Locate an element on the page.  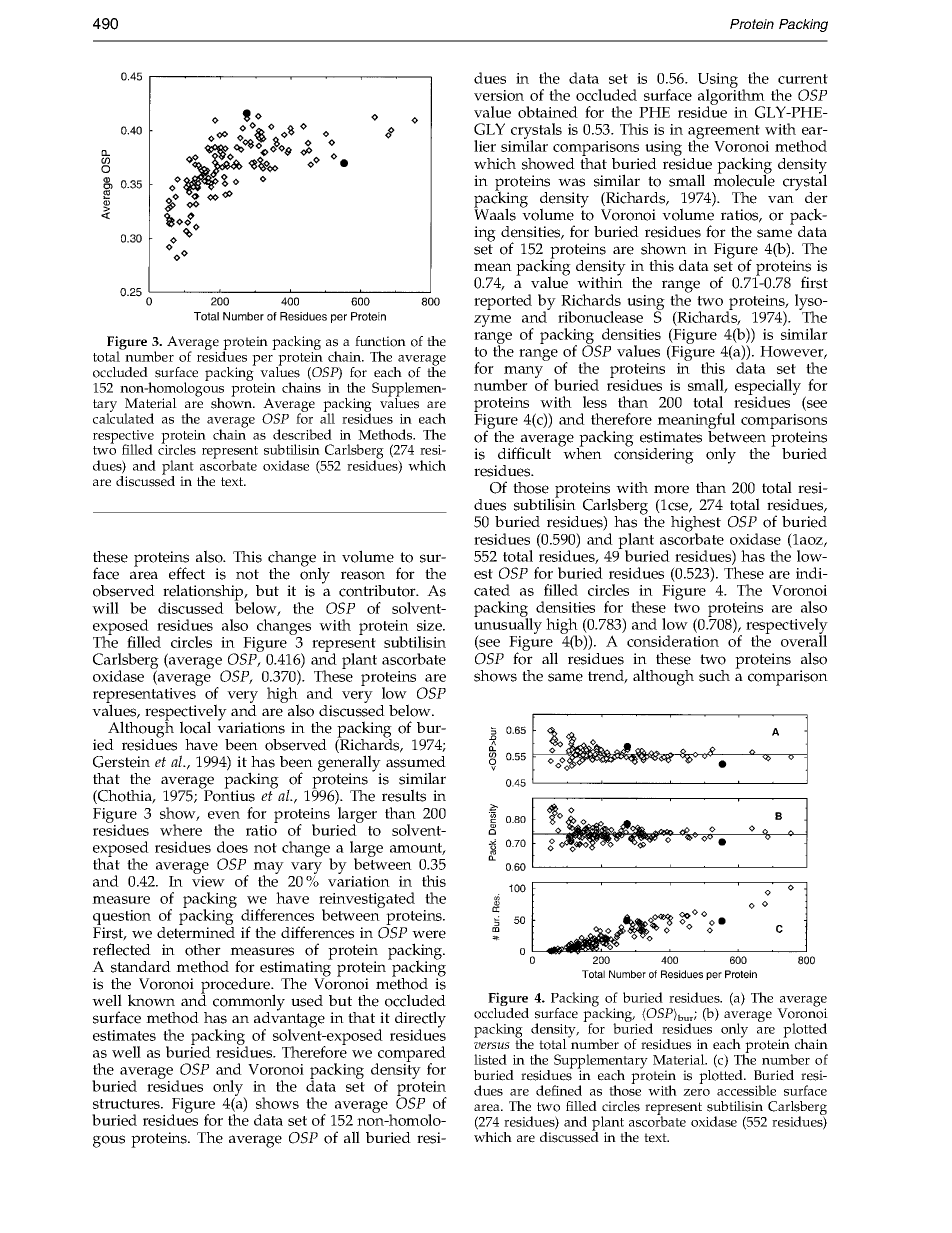
listed is located at coordinates (490, 1059).
